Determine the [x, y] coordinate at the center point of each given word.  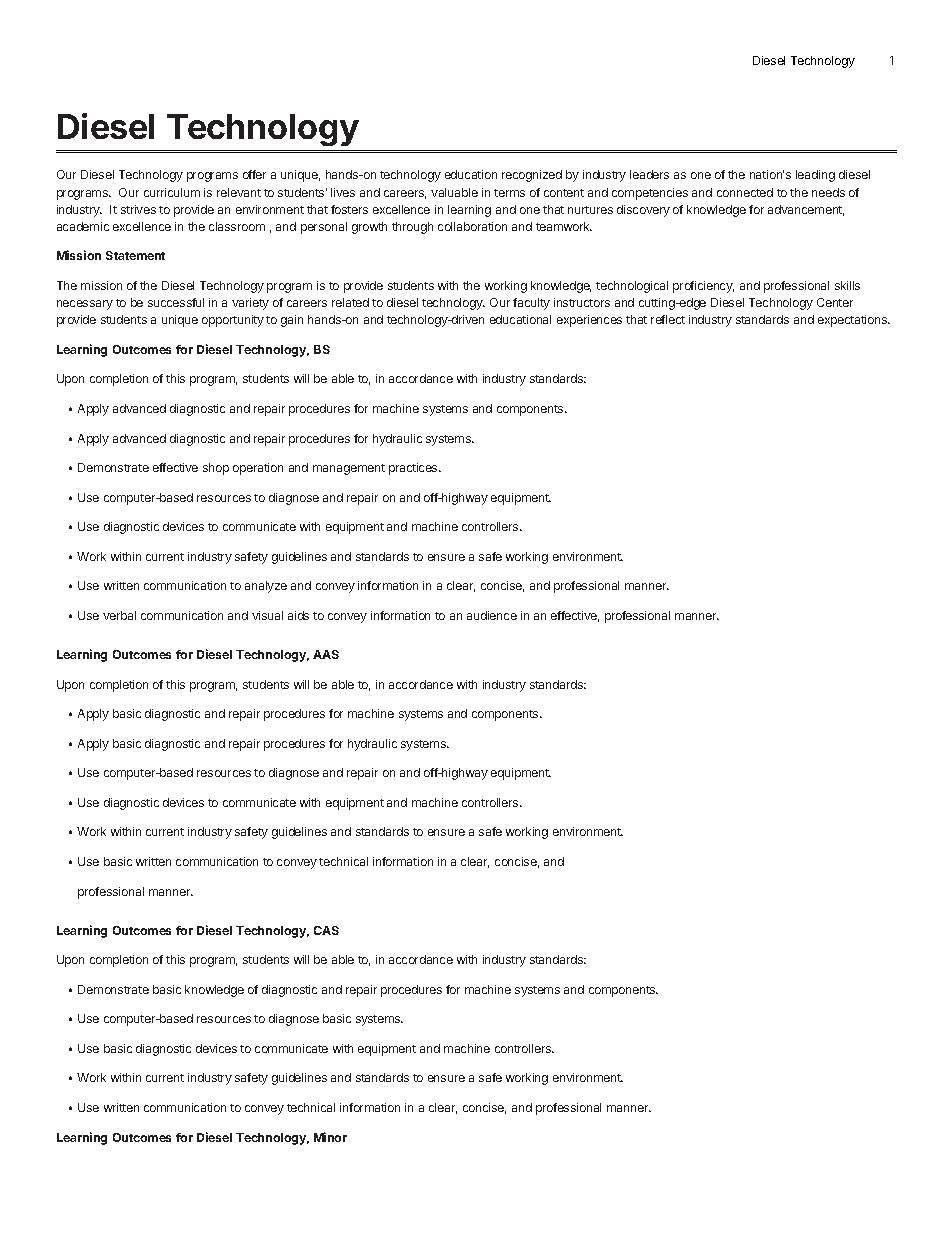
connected [745, 192]
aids [298, 615]
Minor [330, 1137]
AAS [326, 654]
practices [414, 469]
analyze [266, 587]
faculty [531, 304]
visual [267, 615]
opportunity [233, 321]
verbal [119, 615]
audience [492, 615]
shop [216, 469]
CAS [326, 930]
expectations [853, 321]
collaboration [472, 226]
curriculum [172, 192]
